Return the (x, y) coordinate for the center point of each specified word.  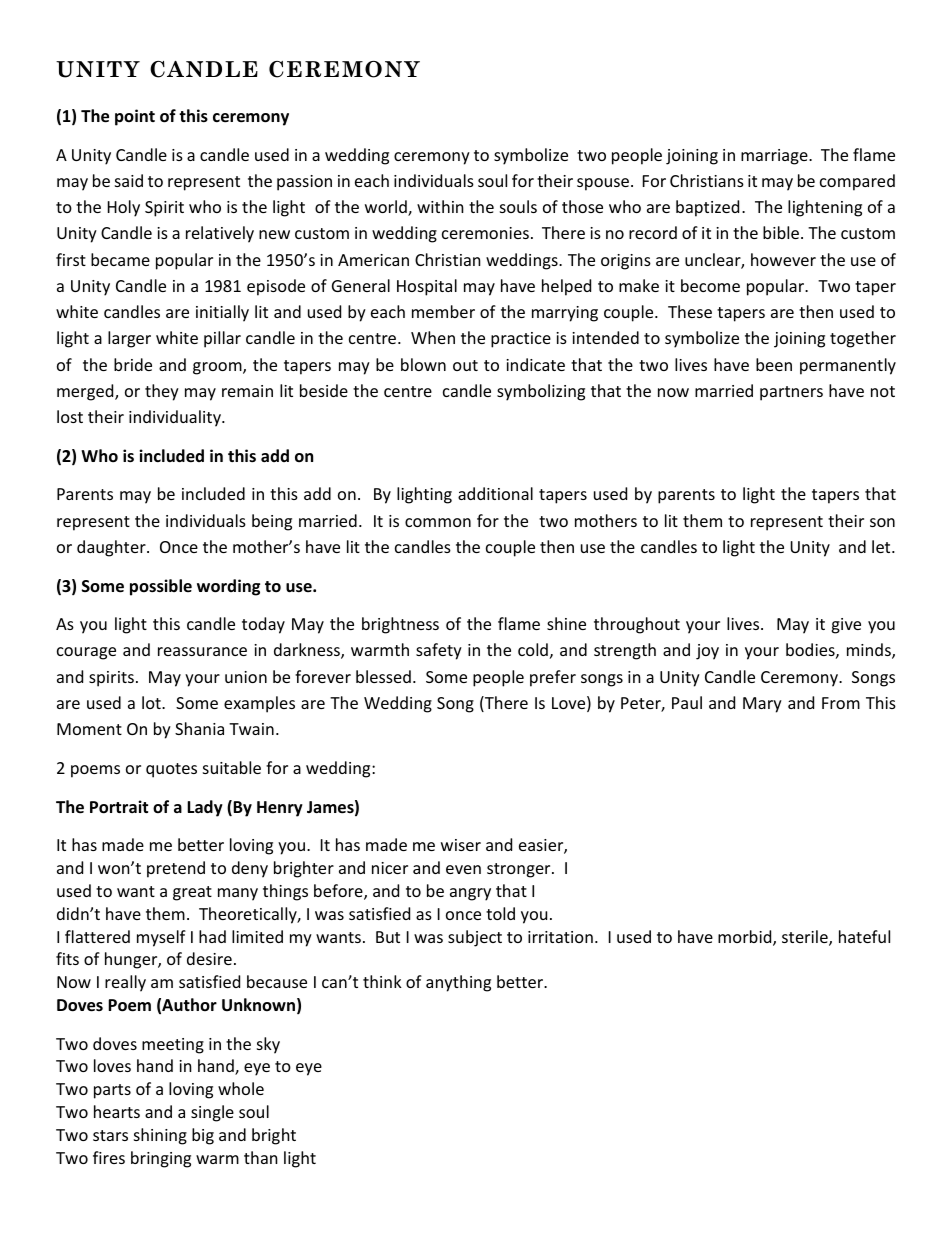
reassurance (202, 651)
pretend (176, 869)
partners (791, 393)
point (135, 117)
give (846, 626)
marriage (775, 157)
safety (439, 651)
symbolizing (541, 392)
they (162, 392)
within (440, 206)
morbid (746, 938)
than (261, 1157)
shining (160, 1136)
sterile (806, 938)
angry (470, 894)
